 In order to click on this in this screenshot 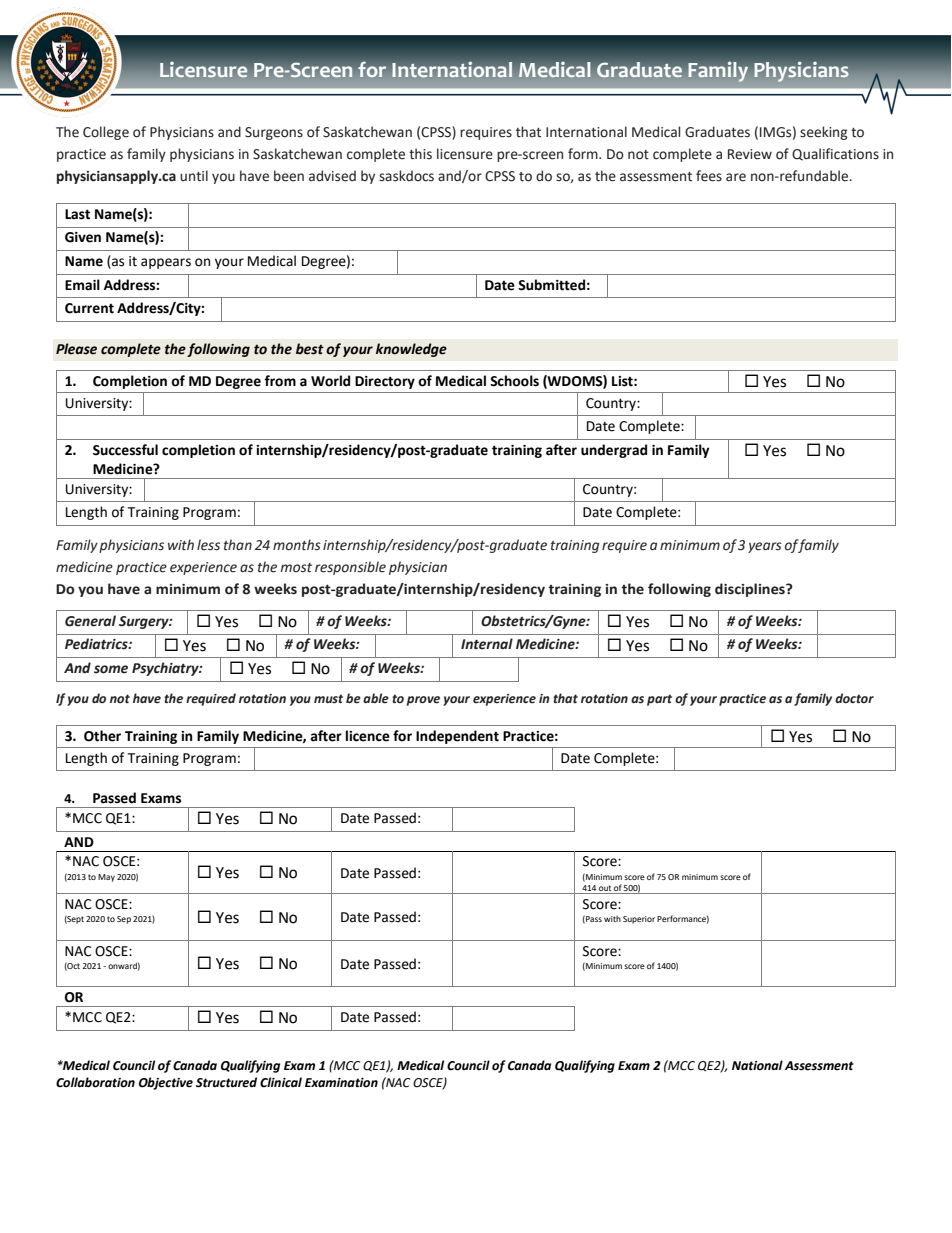, I will do `click(420, 154)`.
